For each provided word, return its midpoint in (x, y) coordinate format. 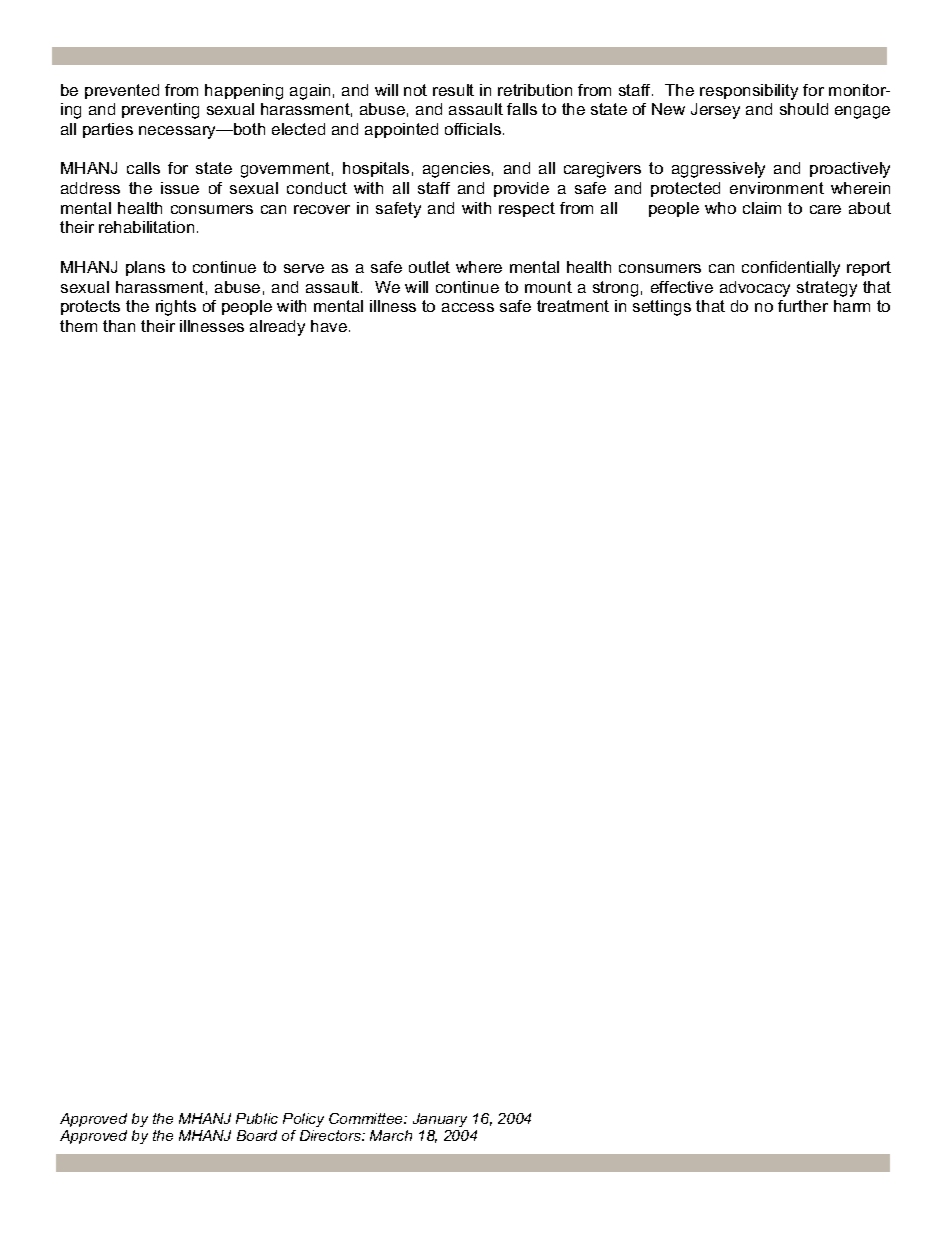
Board (257, 1135)
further (803, 306)
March (391, 1135)
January (440, 1120)
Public (257, 1118)
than (119, 326)
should (804, 109)
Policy (303, 1120)
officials (473, 129)
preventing (160, 111)
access (468, 307)
